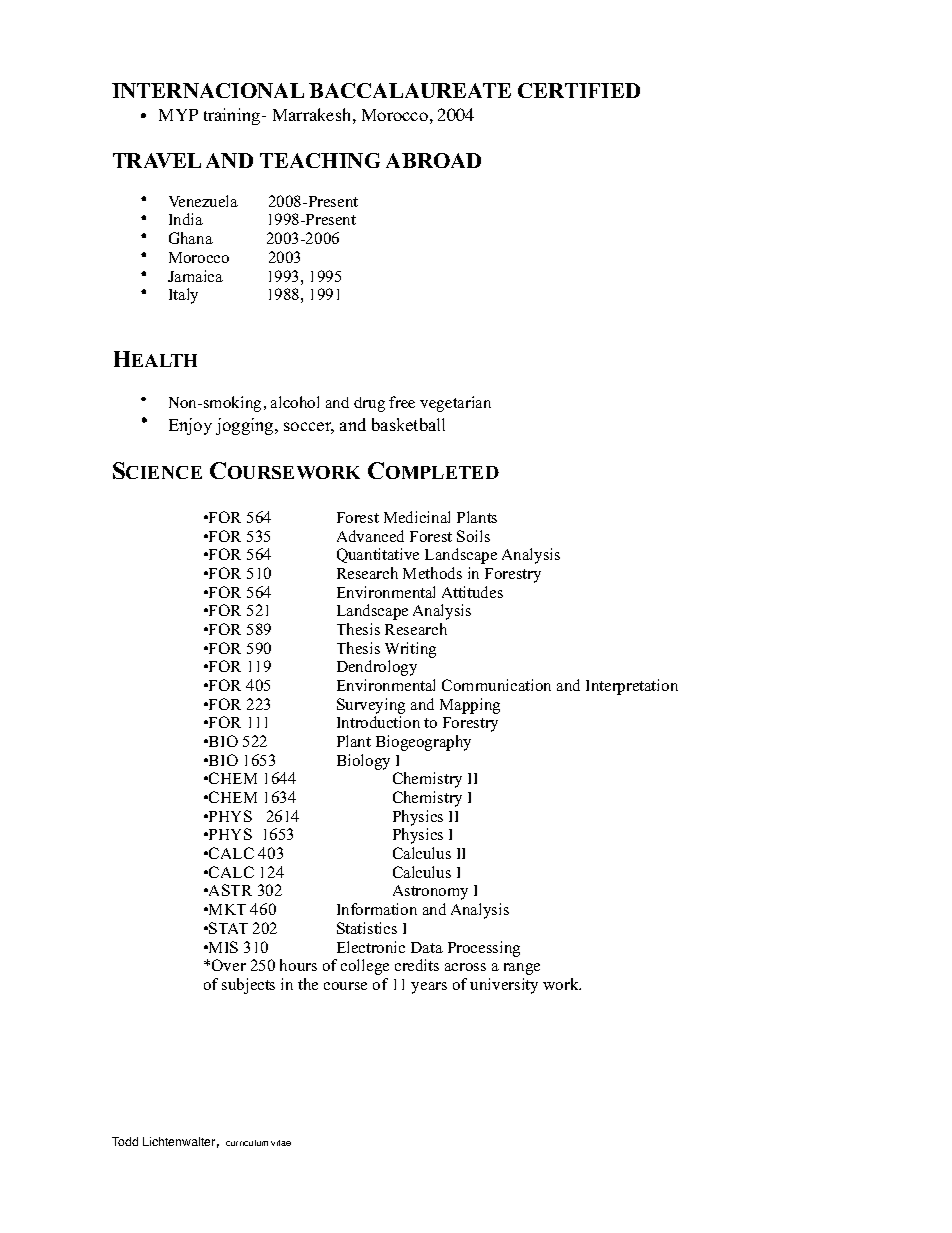 This screenshot has width=952, height=1233. What do you see at coordinates (378, 722) in the screenshot?
I see `Introduction` at bounding box center [378, 722].
